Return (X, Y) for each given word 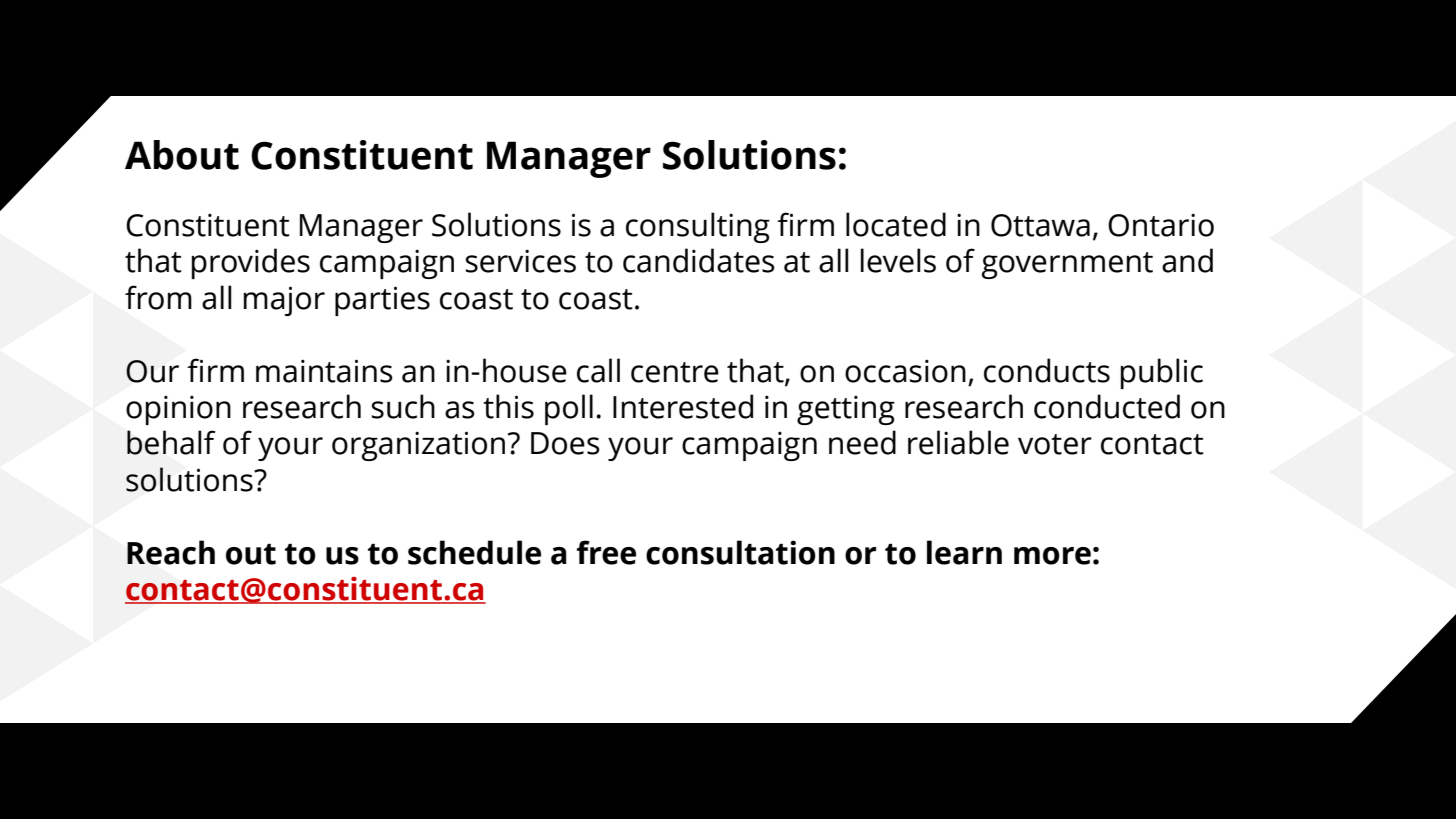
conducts (1047, 370)
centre (675, 372)
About (182, 155)
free (606, 552)
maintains (324, 371)
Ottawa (1040, 225)
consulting (698, 227)
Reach (171, 552)
